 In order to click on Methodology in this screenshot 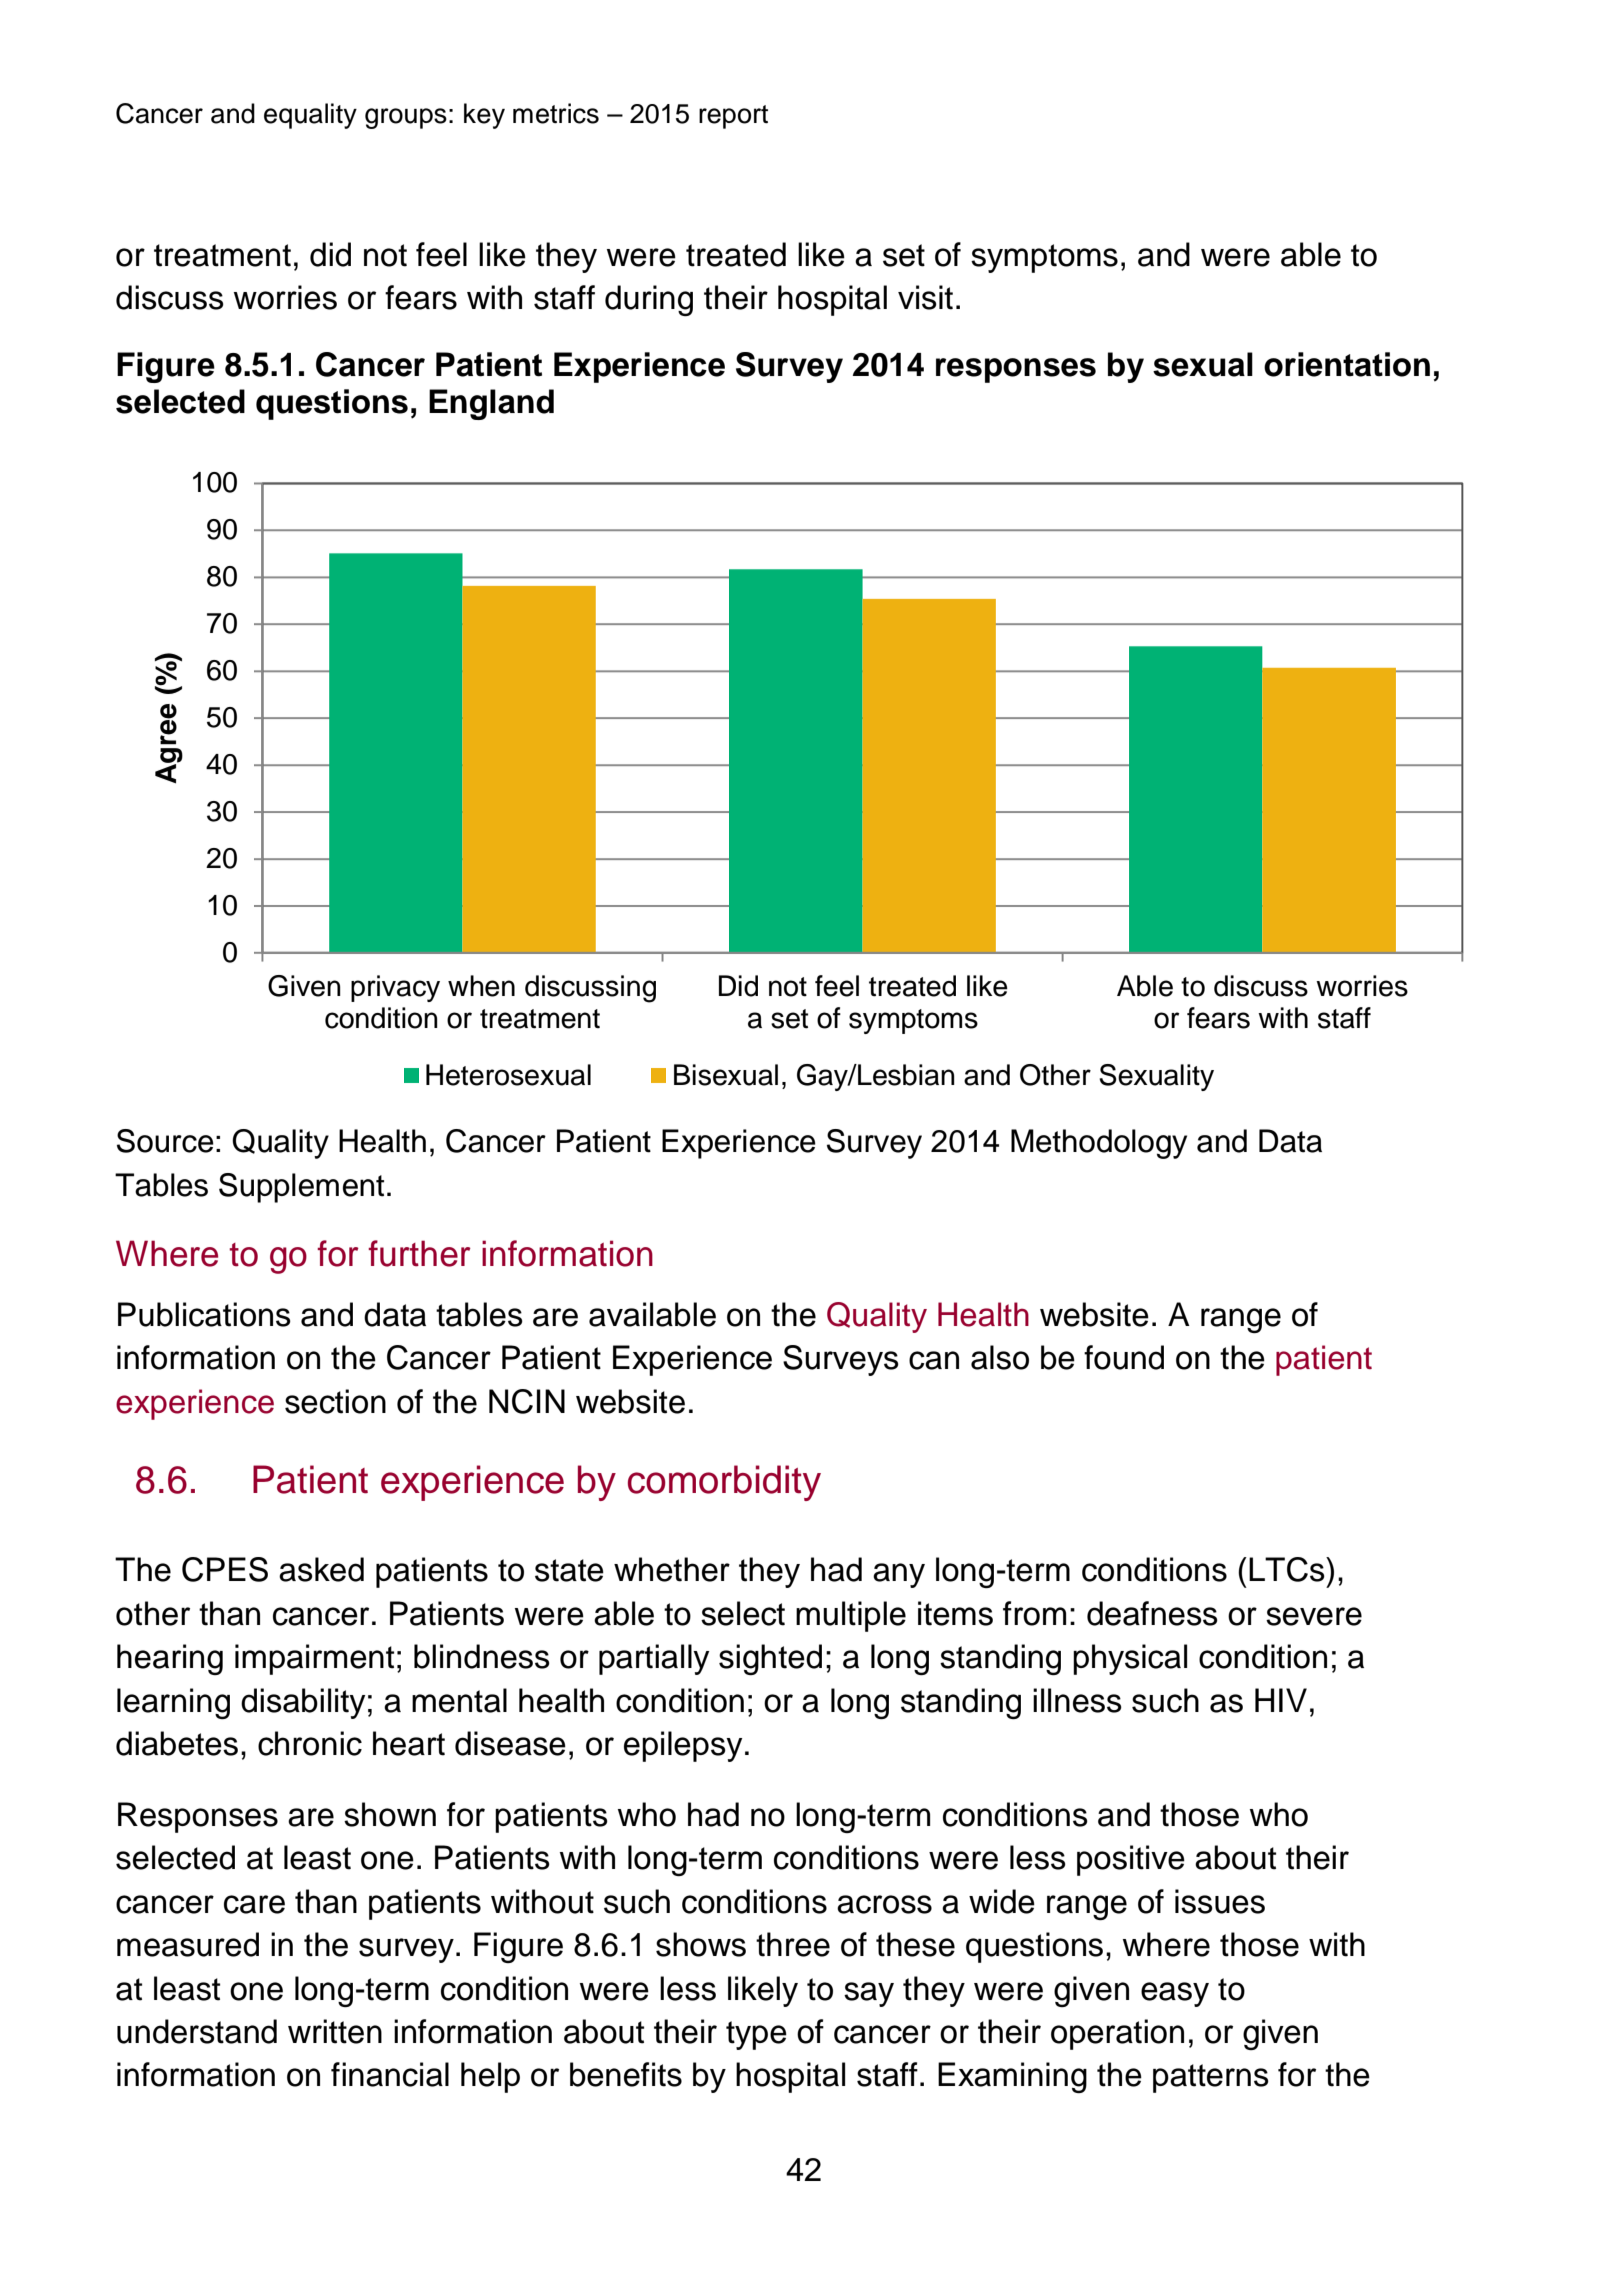, I will do `click(1099, 1144)`.
